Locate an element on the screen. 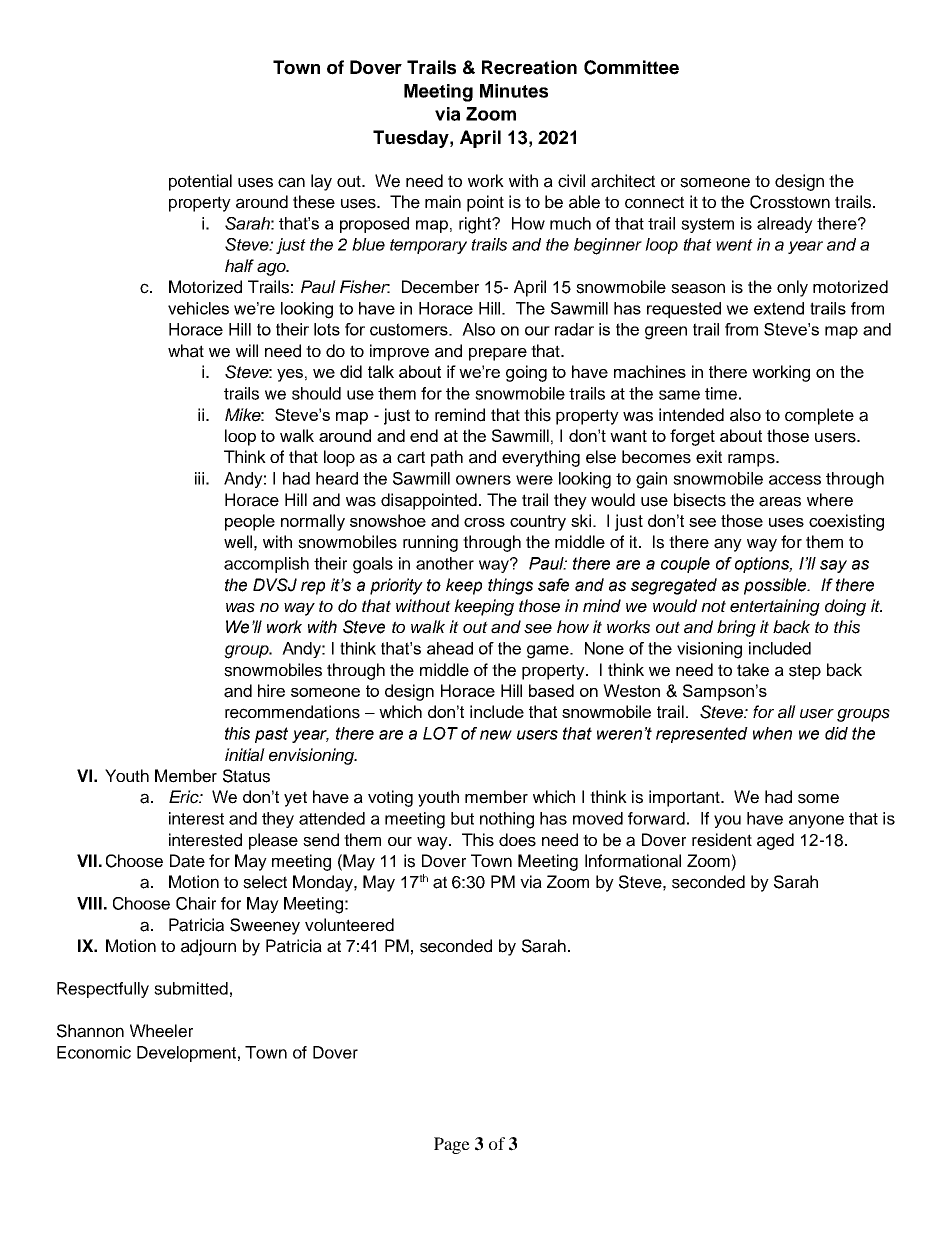 The height and width of the screenshot is (1233, 952). things is located at coordinates (510, 586).
